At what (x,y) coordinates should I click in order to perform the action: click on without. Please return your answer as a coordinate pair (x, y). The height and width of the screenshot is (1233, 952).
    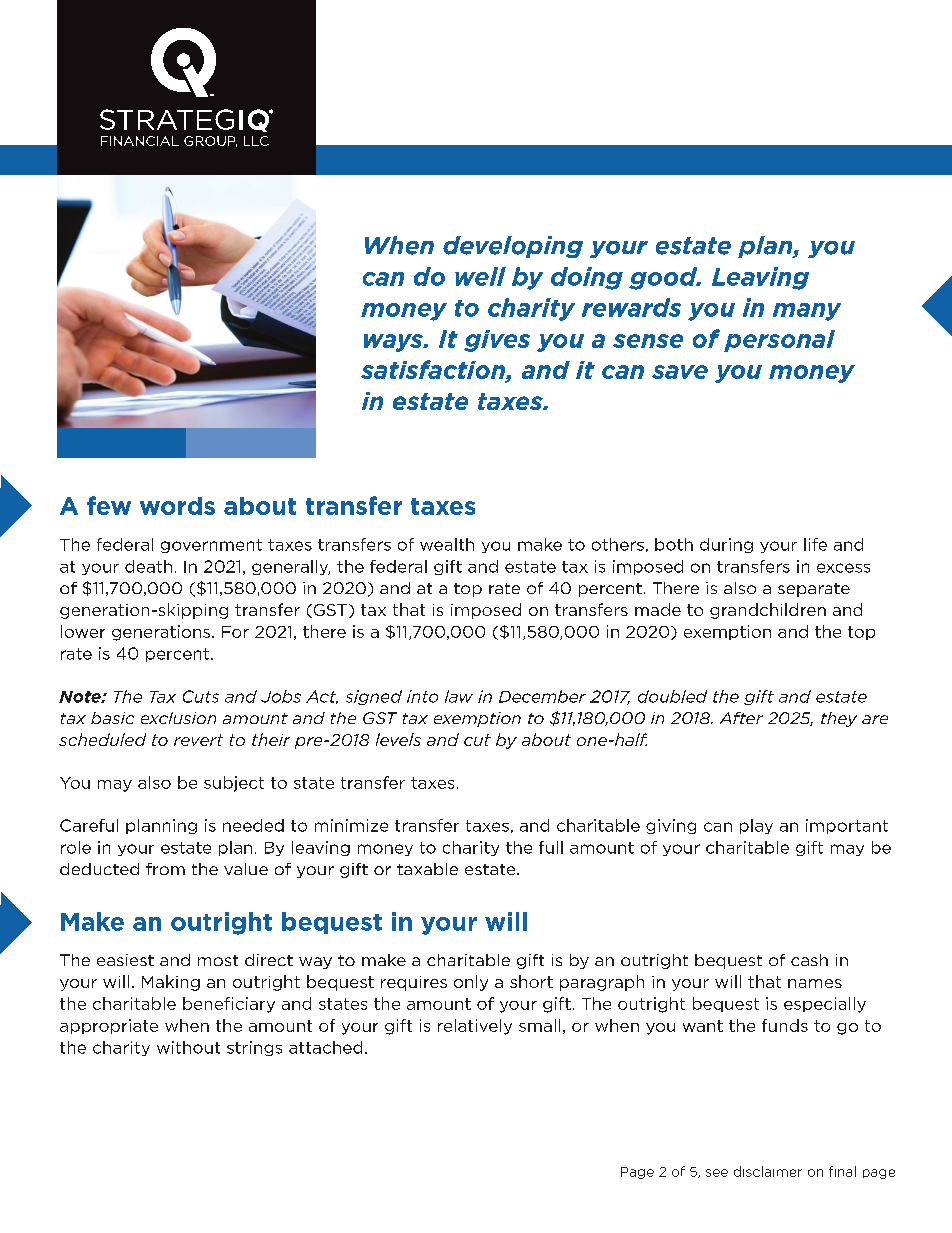
    Looking at the image, I should click on (188, 1047).
